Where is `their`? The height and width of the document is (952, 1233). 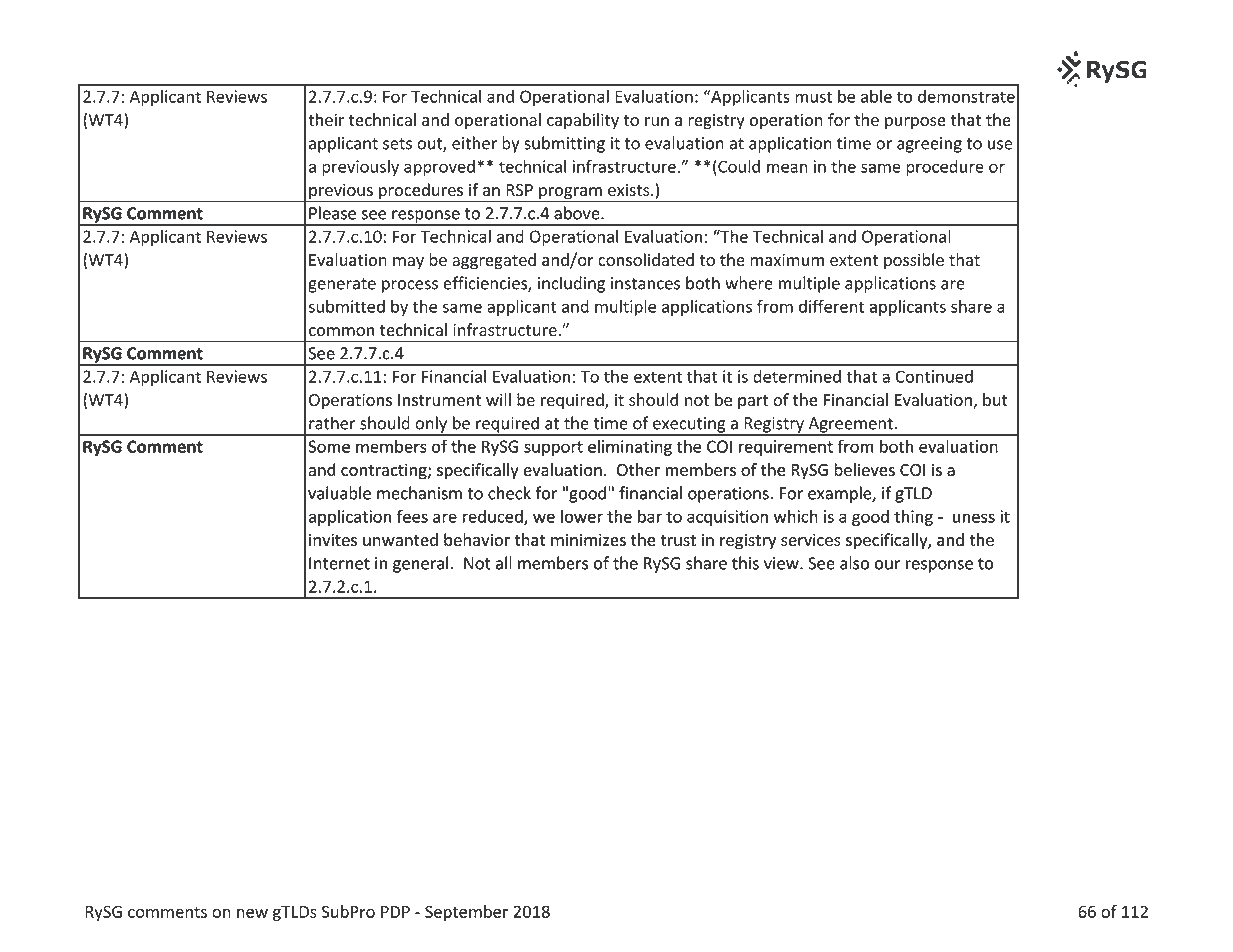 their is located at coordinates (326, 119).
